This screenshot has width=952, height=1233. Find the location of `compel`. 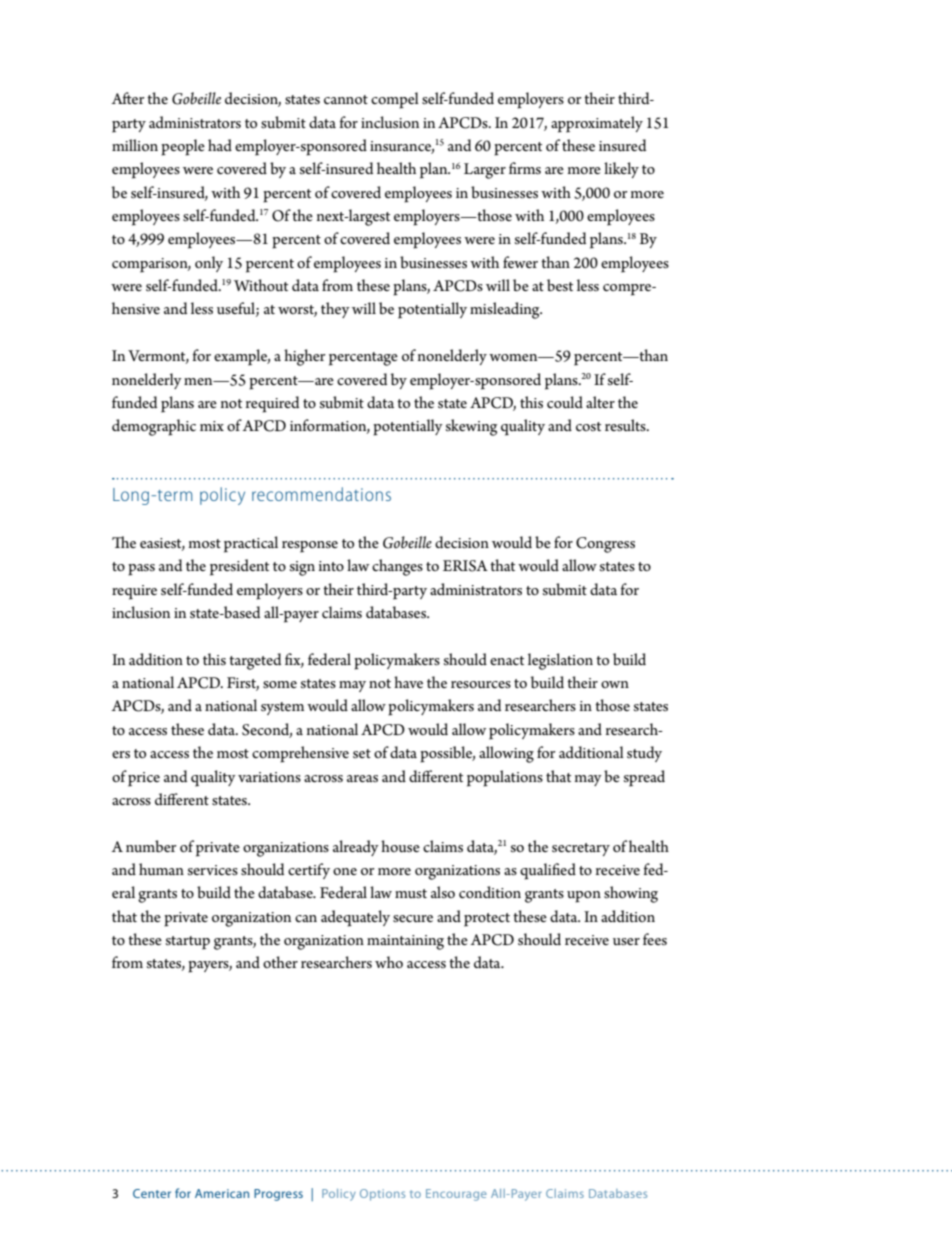

compel is located at coordinates (395, 100).
